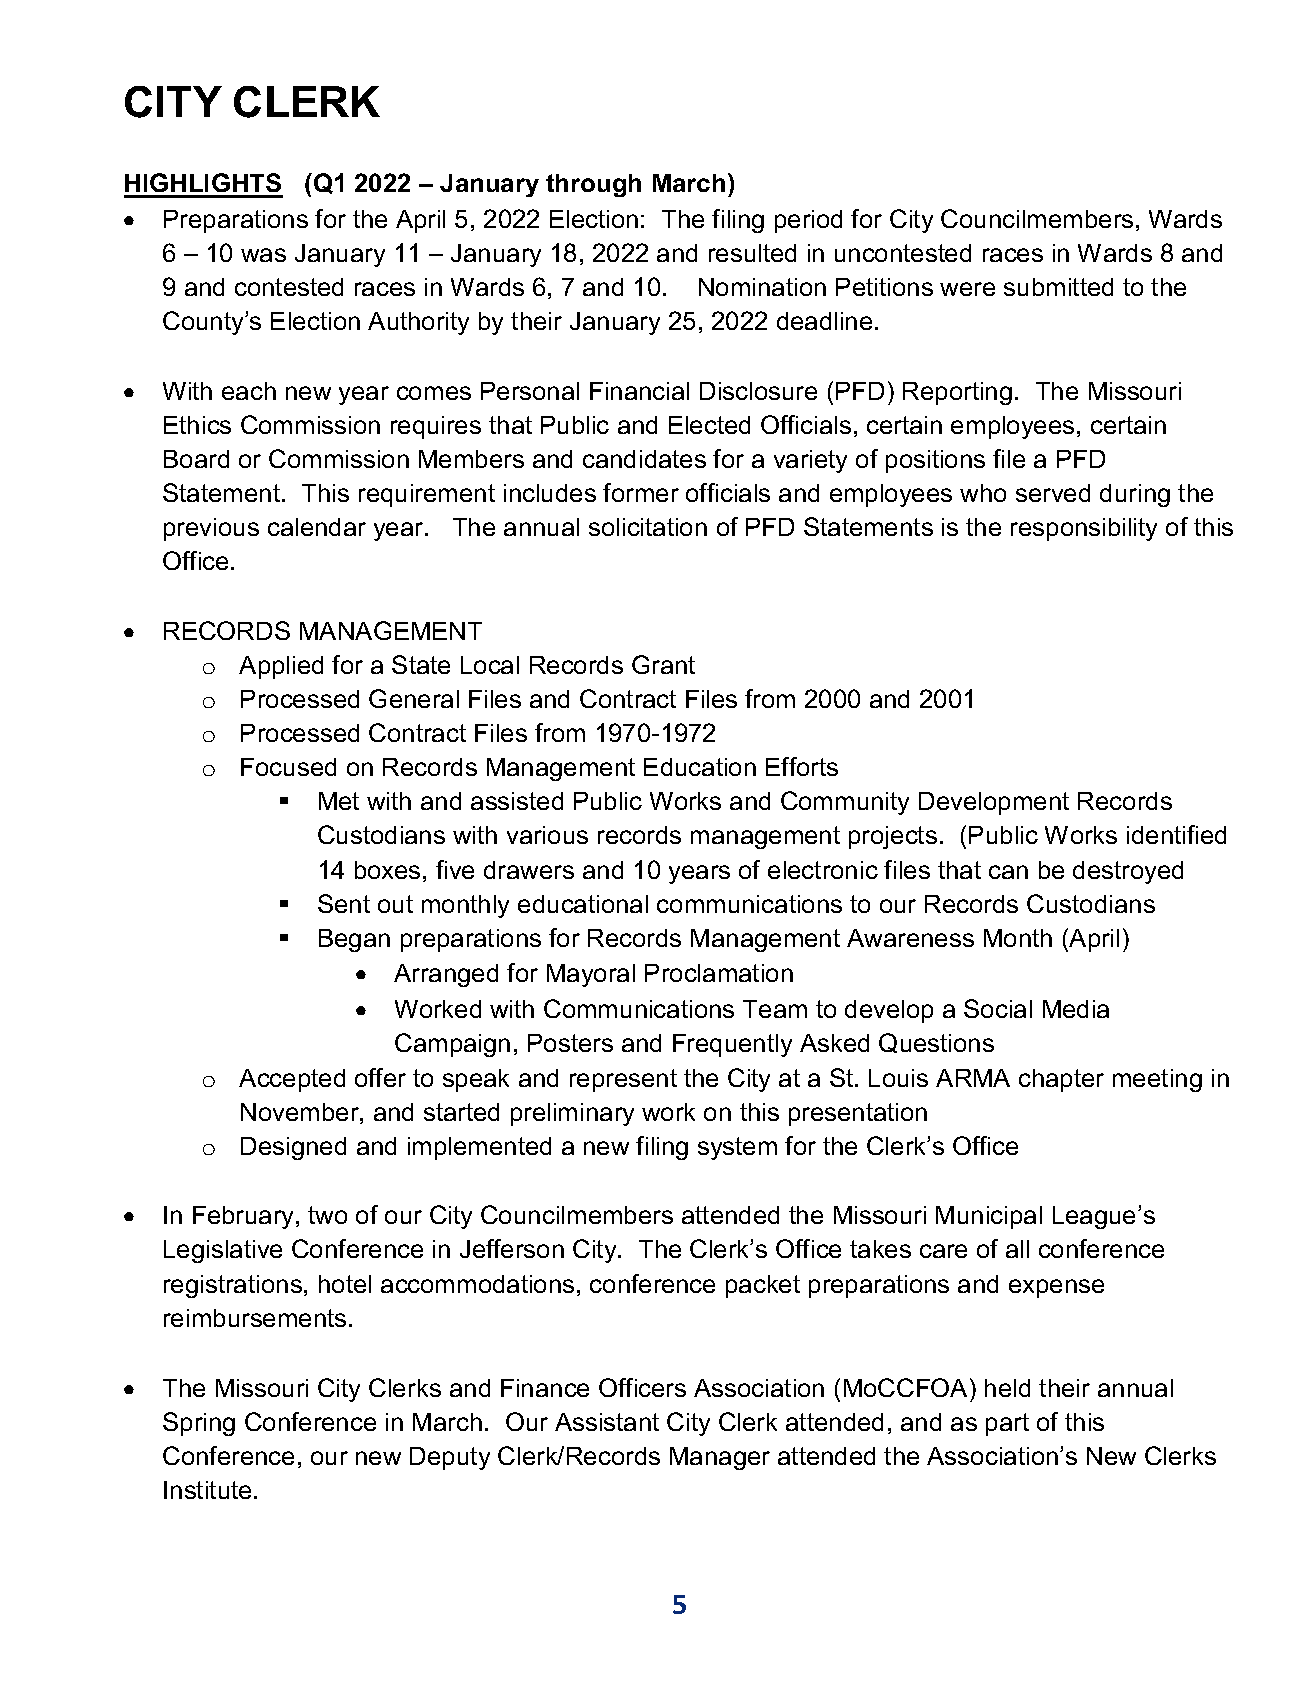 This screenshot has width=1315, height=1701. I want to click on Institute, so click(207, 1490).
